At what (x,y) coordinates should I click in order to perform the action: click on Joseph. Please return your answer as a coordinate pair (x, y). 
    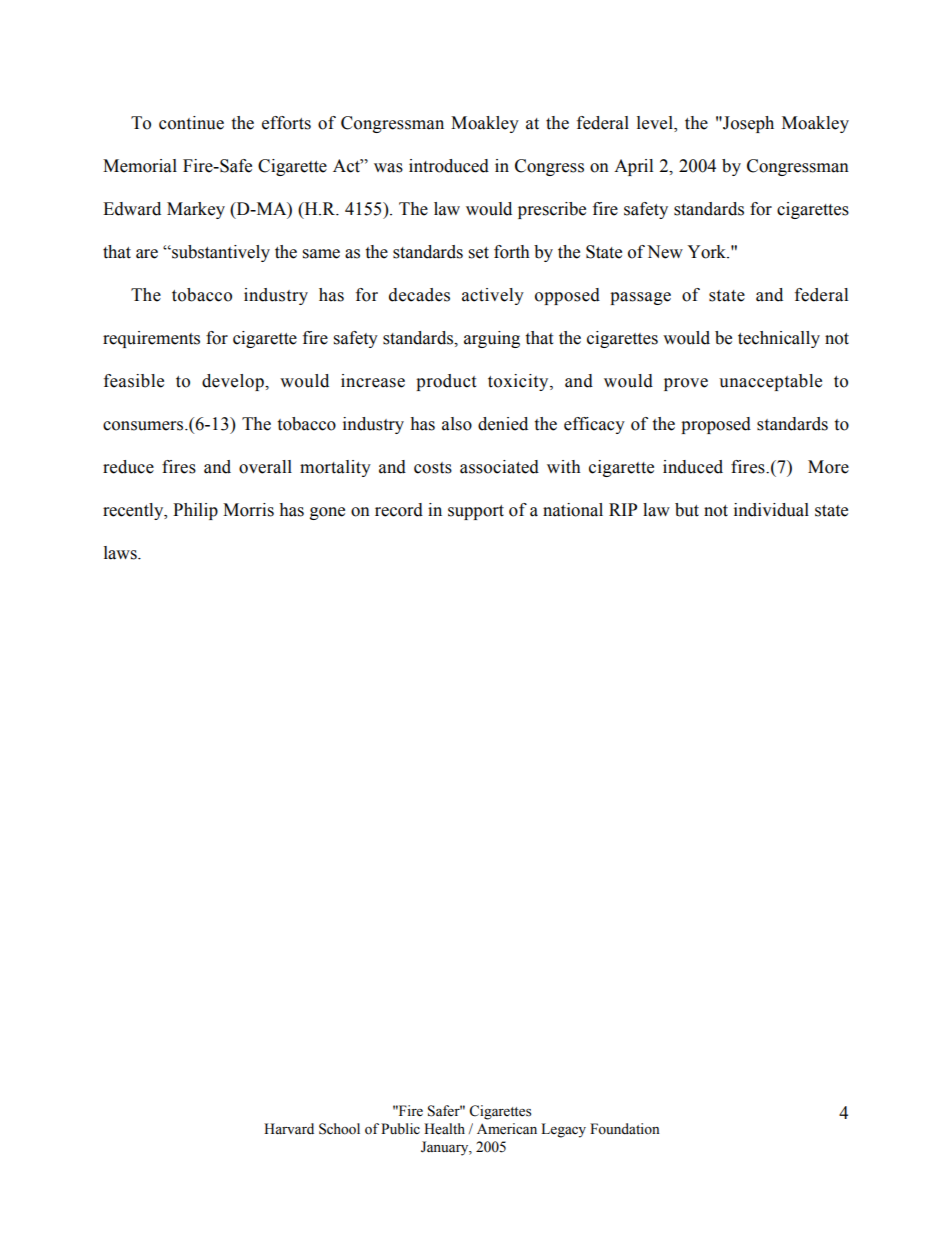
    Looking at the image, I should click on (747, 124).
